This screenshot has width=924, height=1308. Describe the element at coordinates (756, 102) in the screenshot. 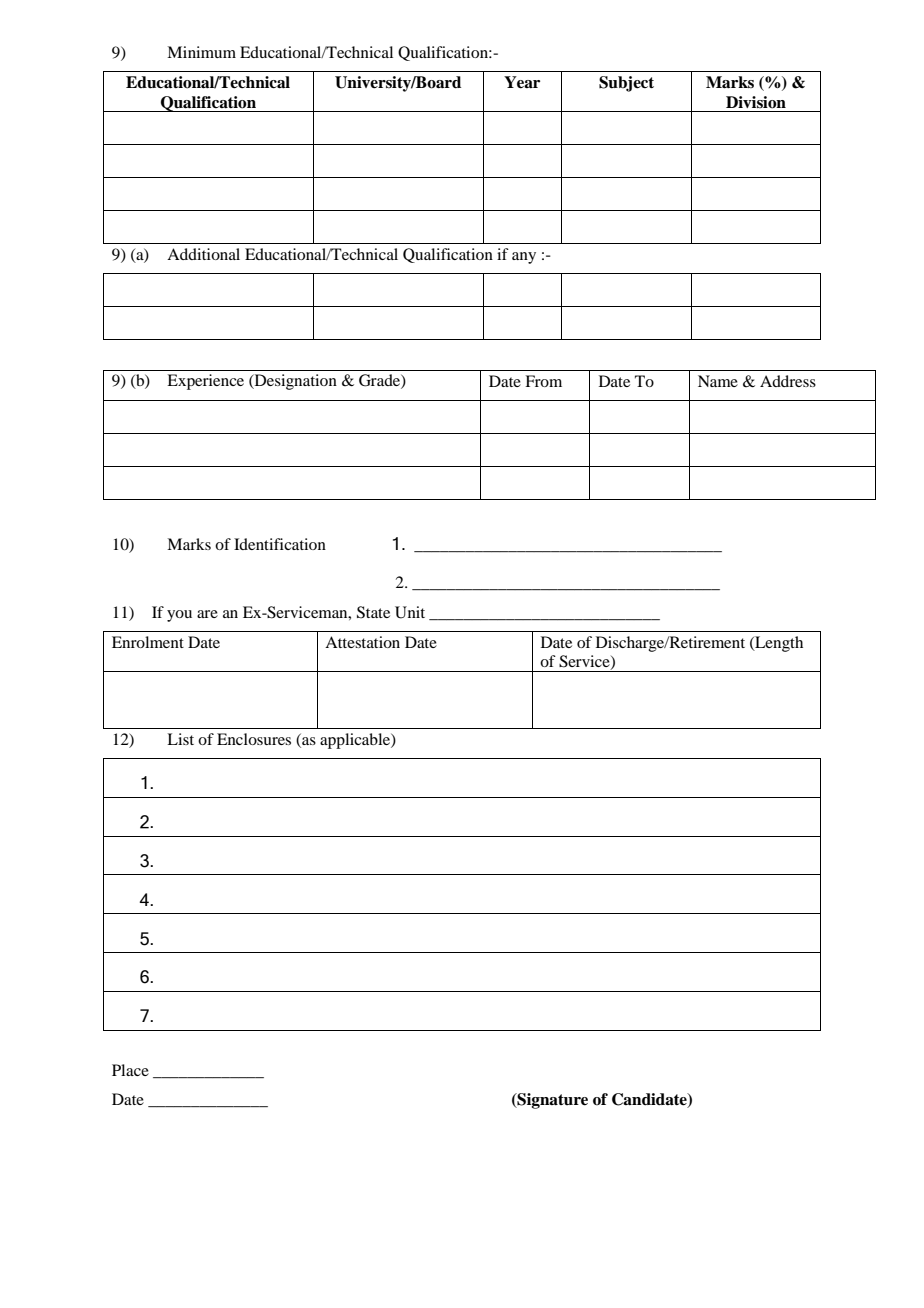

I see `Division` at that location.
